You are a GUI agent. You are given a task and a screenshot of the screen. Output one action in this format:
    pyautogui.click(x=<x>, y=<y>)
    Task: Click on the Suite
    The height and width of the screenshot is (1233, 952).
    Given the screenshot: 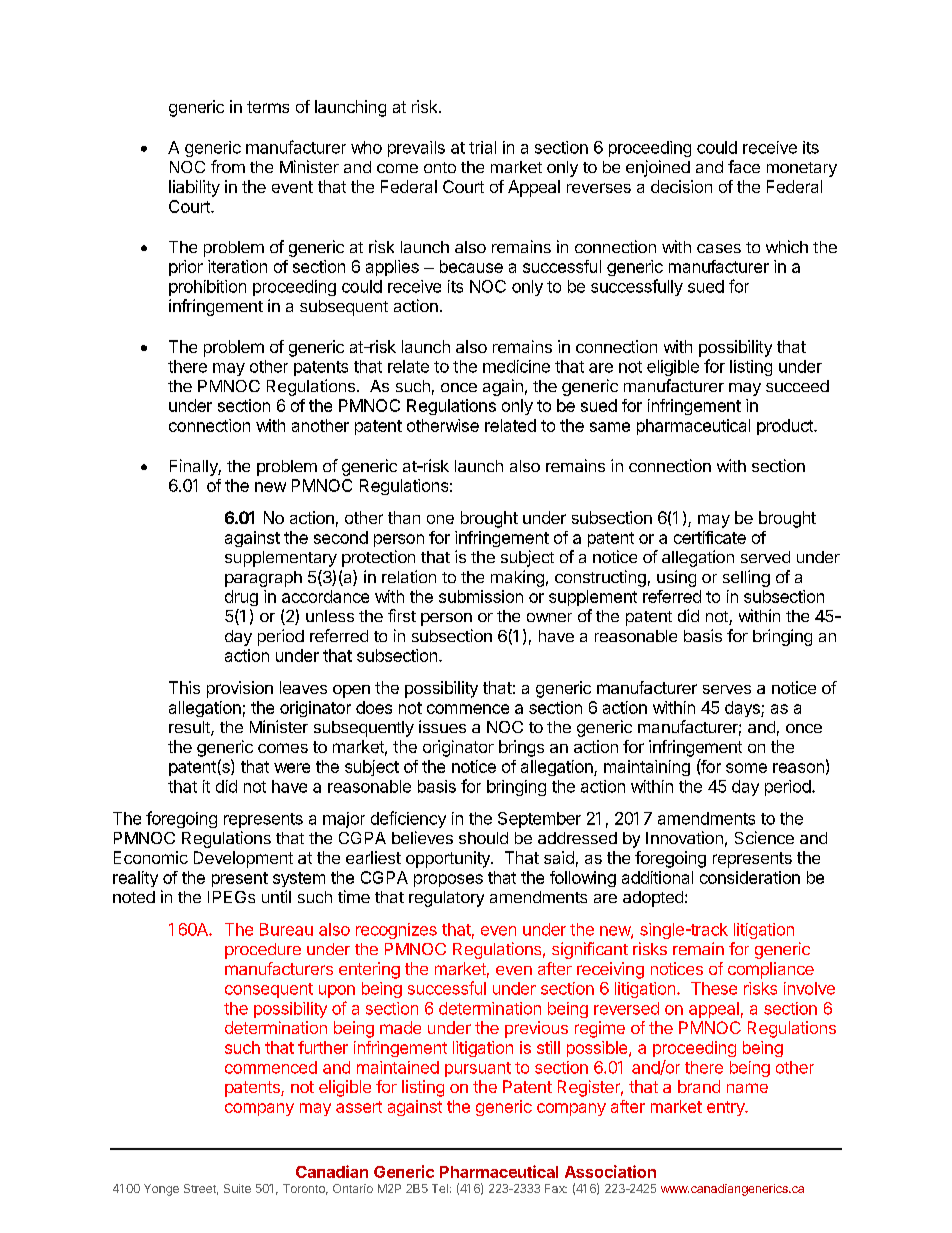 What is the action you would take?
    pyautogui.click(x=237, y=1188)
